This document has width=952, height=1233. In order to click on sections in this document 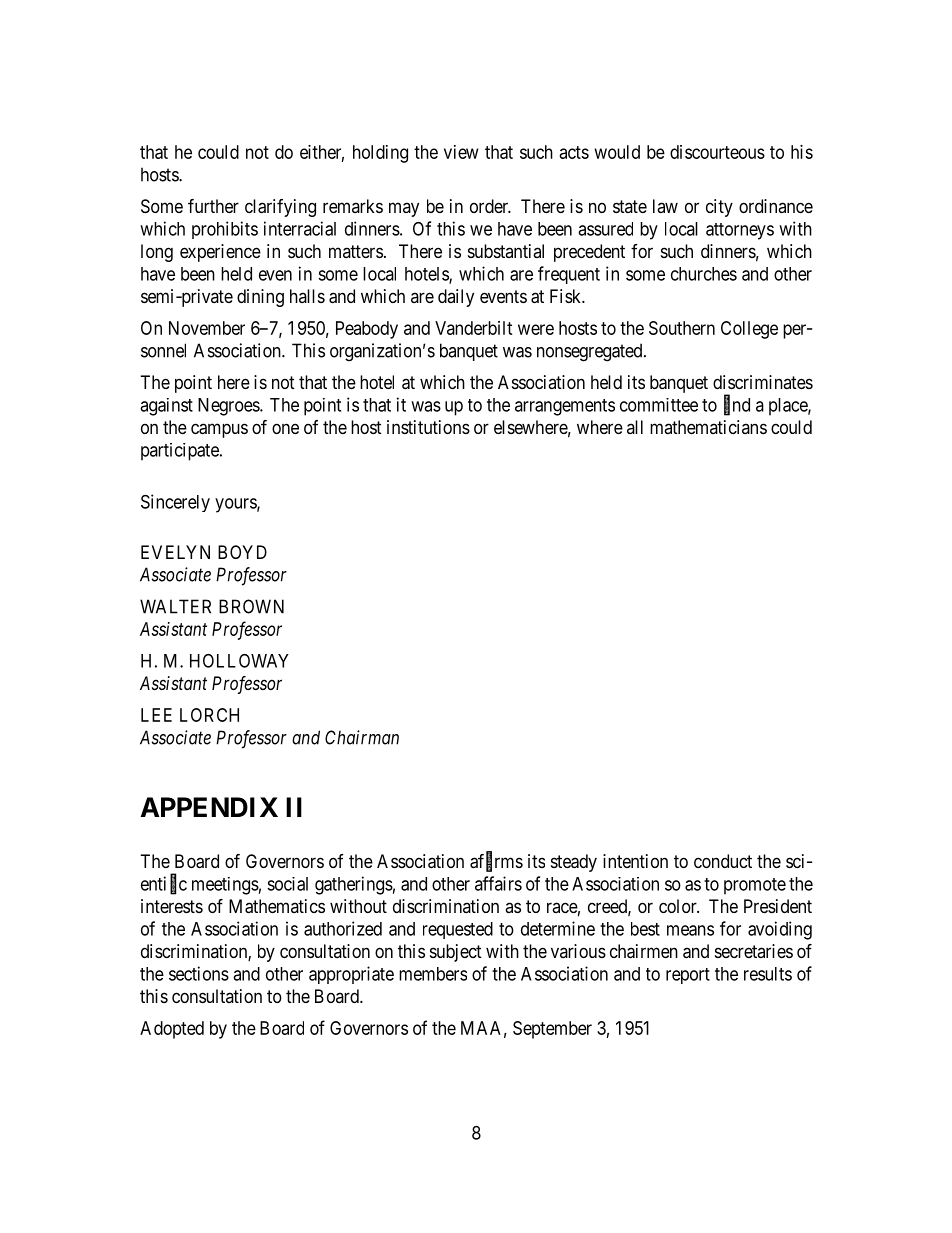, I will do `click(199, 973)`.
